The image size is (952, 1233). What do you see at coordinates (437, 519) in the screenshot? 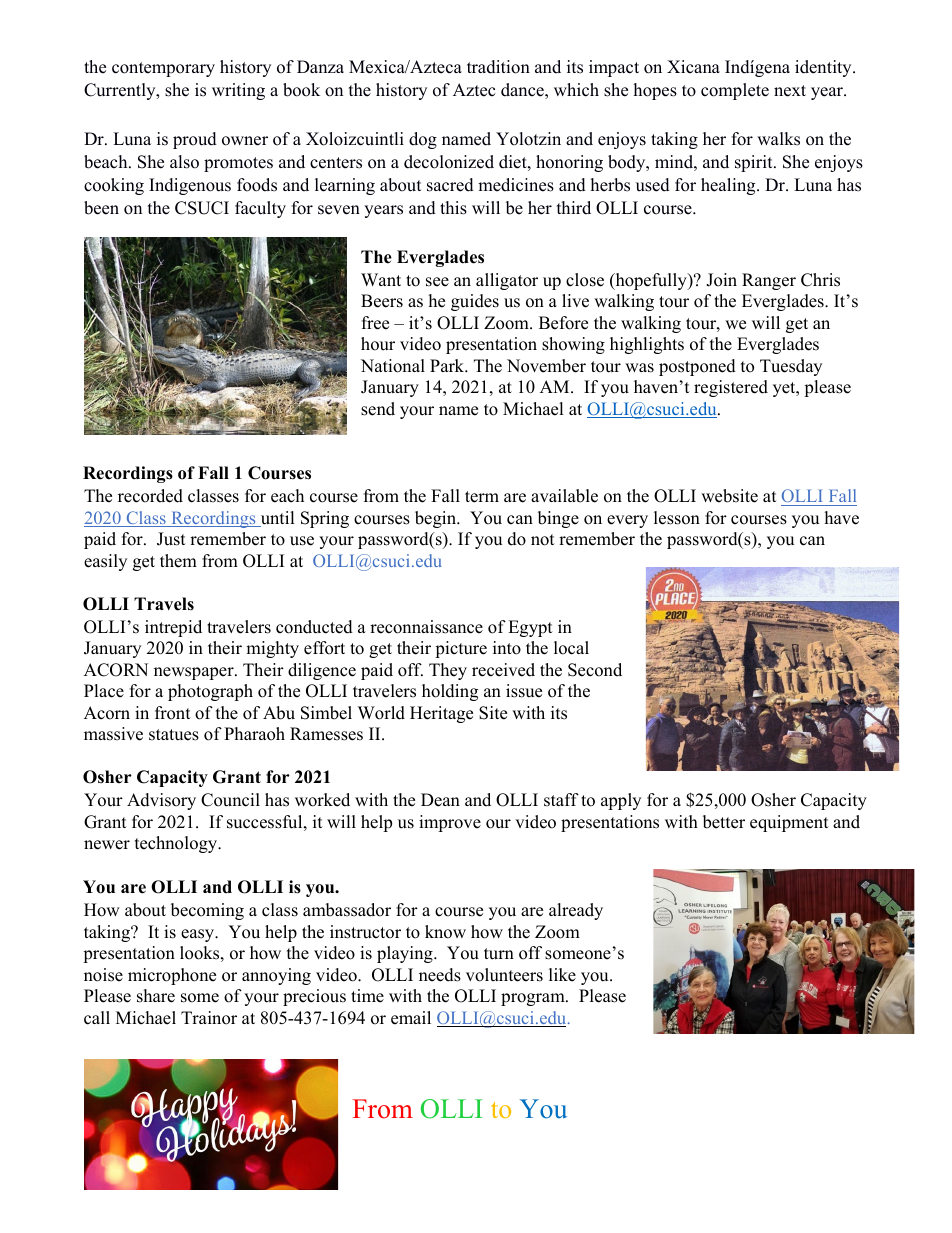
I see `begin` at bounding box center [437, 519].
